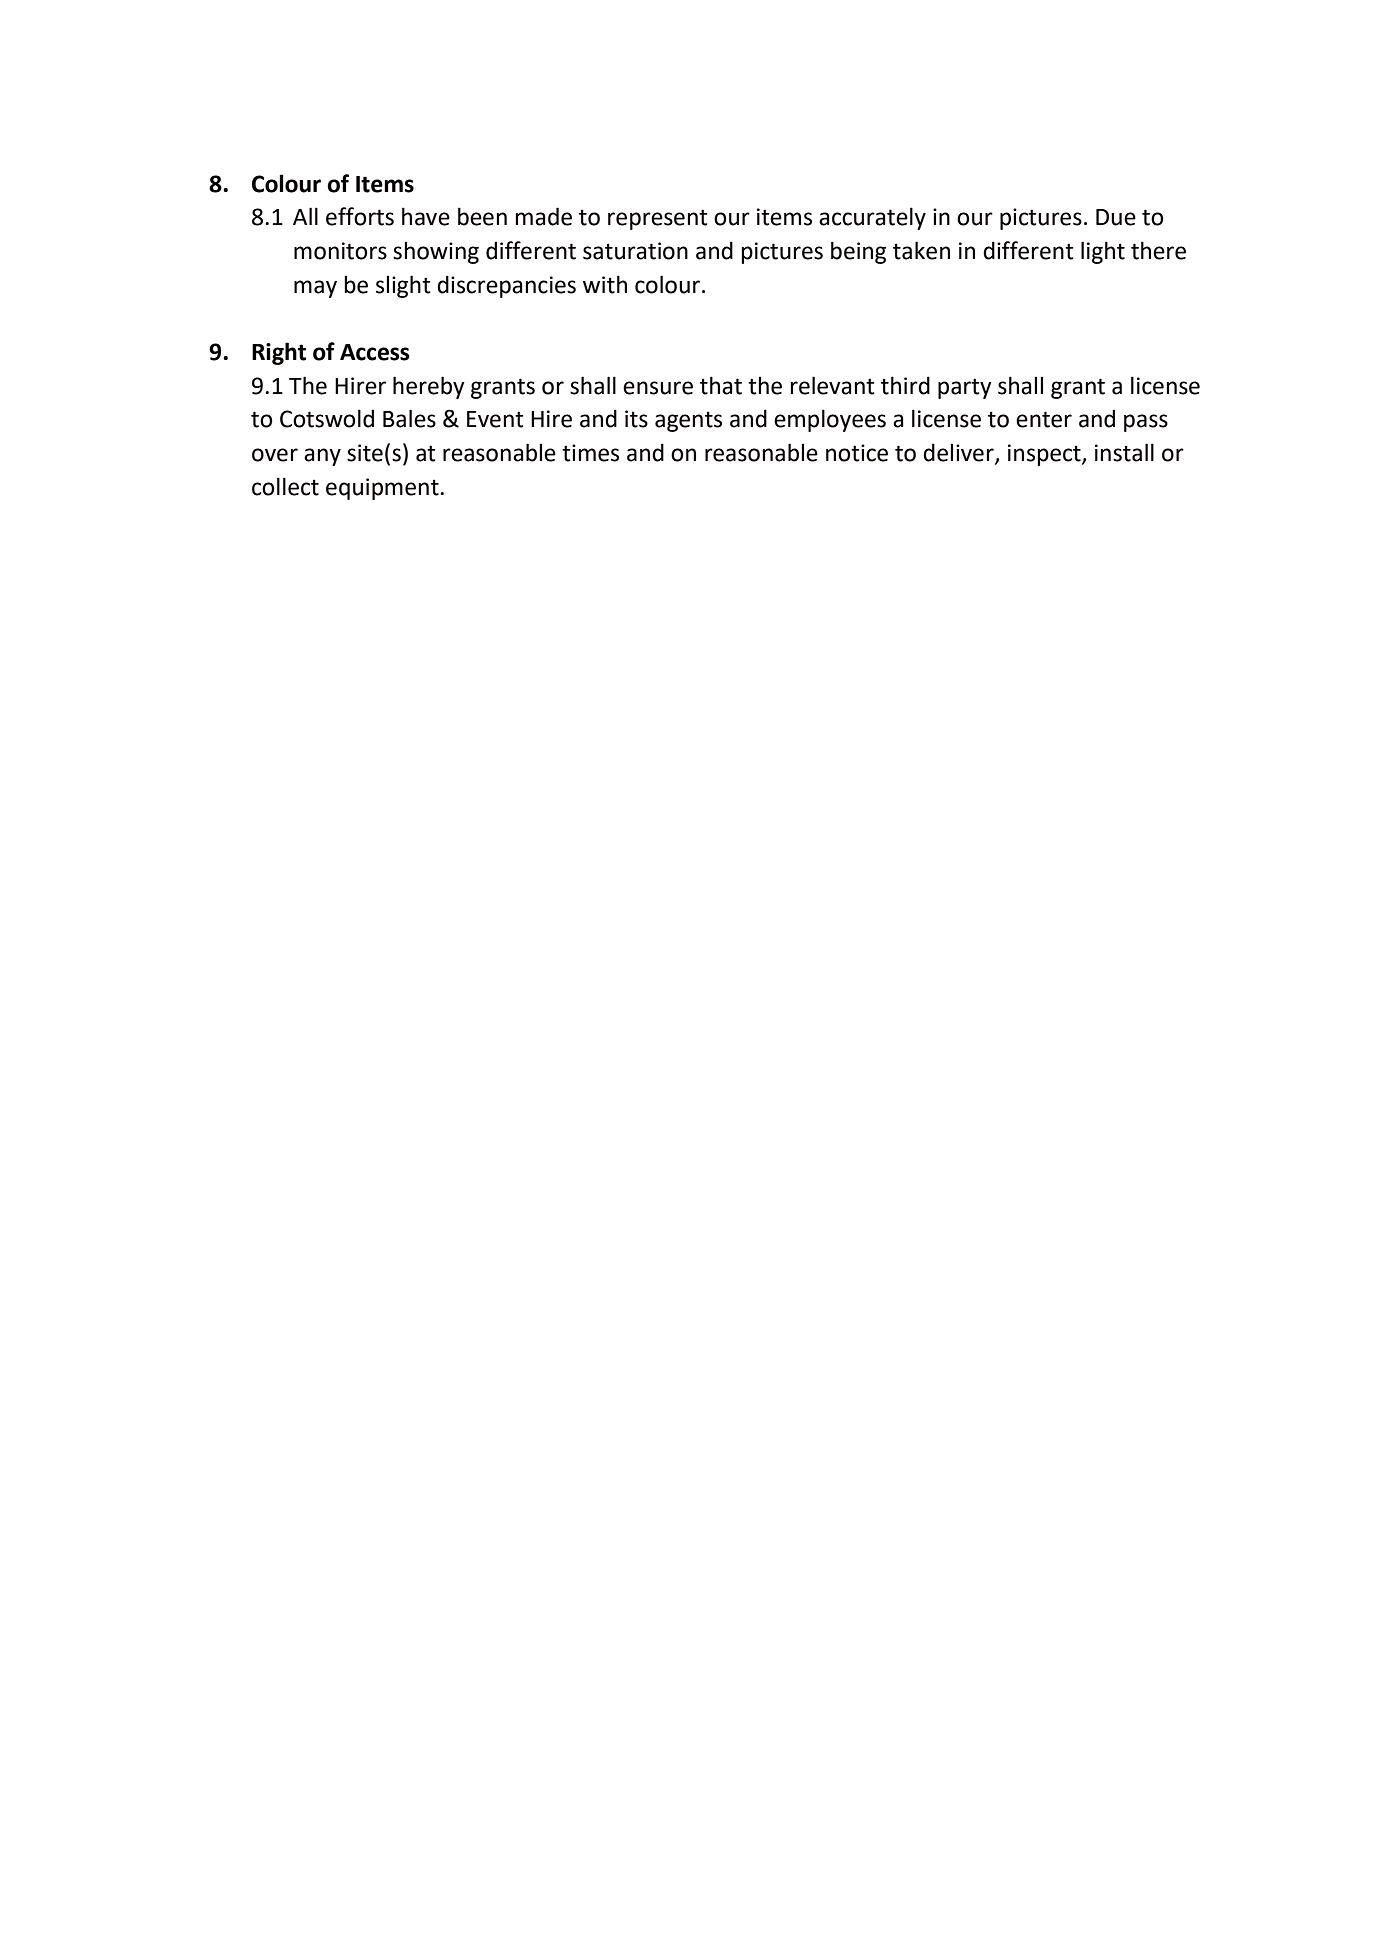 The width and height of the screenshot is (1384, 1957). Describe the element at coordinates (965, 388) in the screenshot. I see `party` at that location.
